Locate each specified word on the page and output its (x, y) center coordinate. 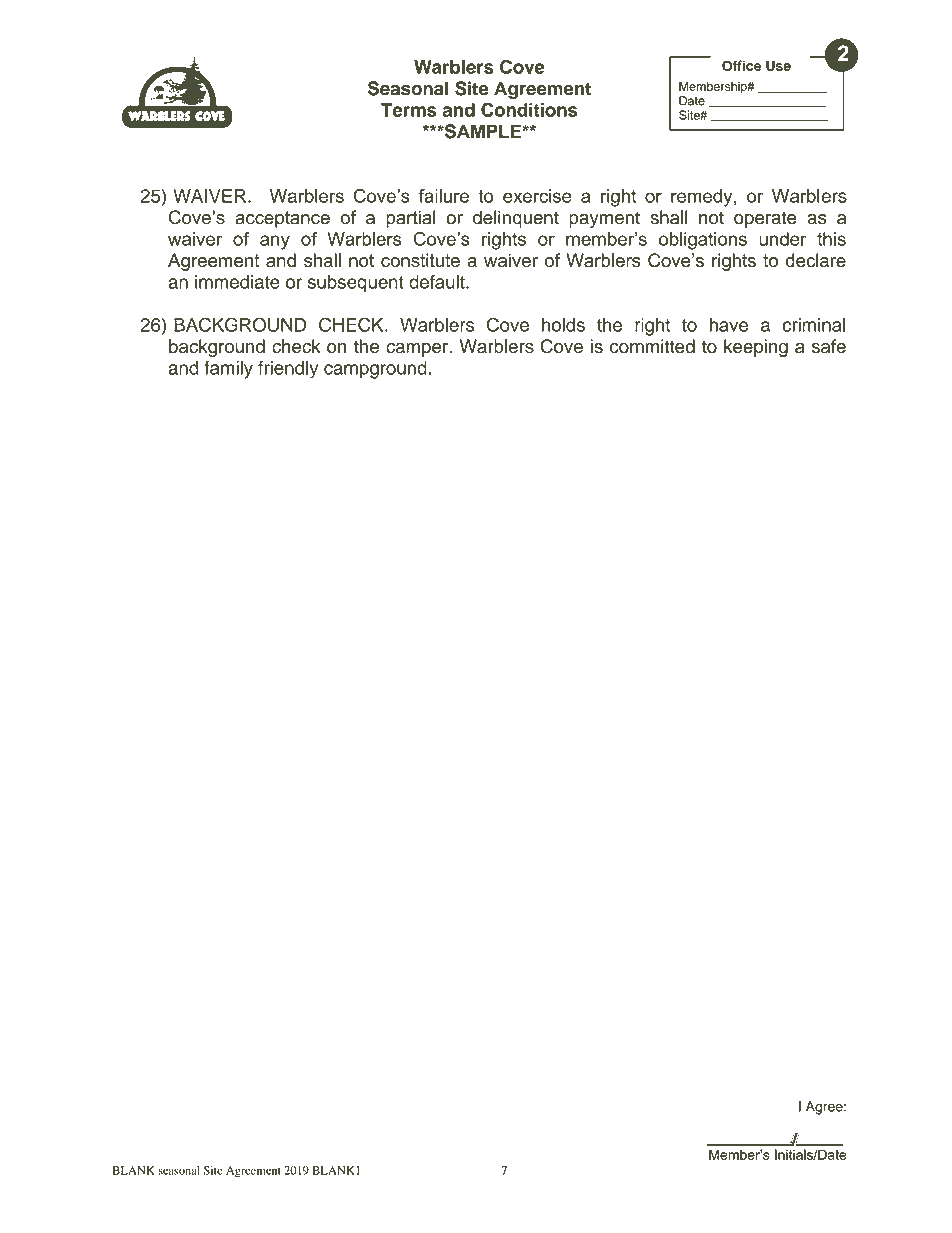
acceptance (282, 219)
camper (418, 350)
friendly (288, 370)
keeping (756, 348)
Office (741, 65)
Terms (409, 110)
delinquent (516, 219)
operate (765, 220)
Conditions (529, 109)
